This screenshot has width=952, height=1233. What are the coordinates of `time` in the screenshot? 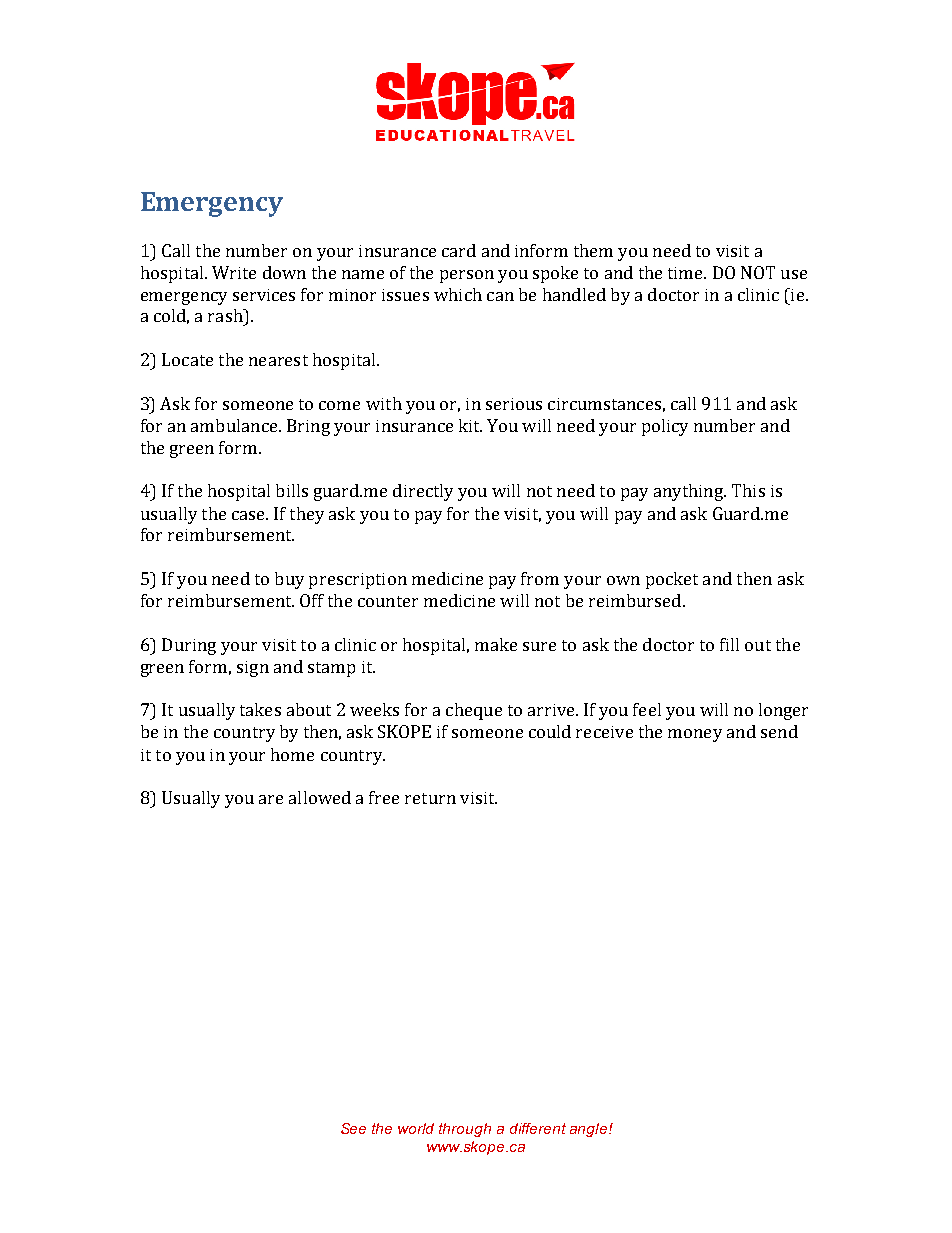 It's located at (686, 273).
